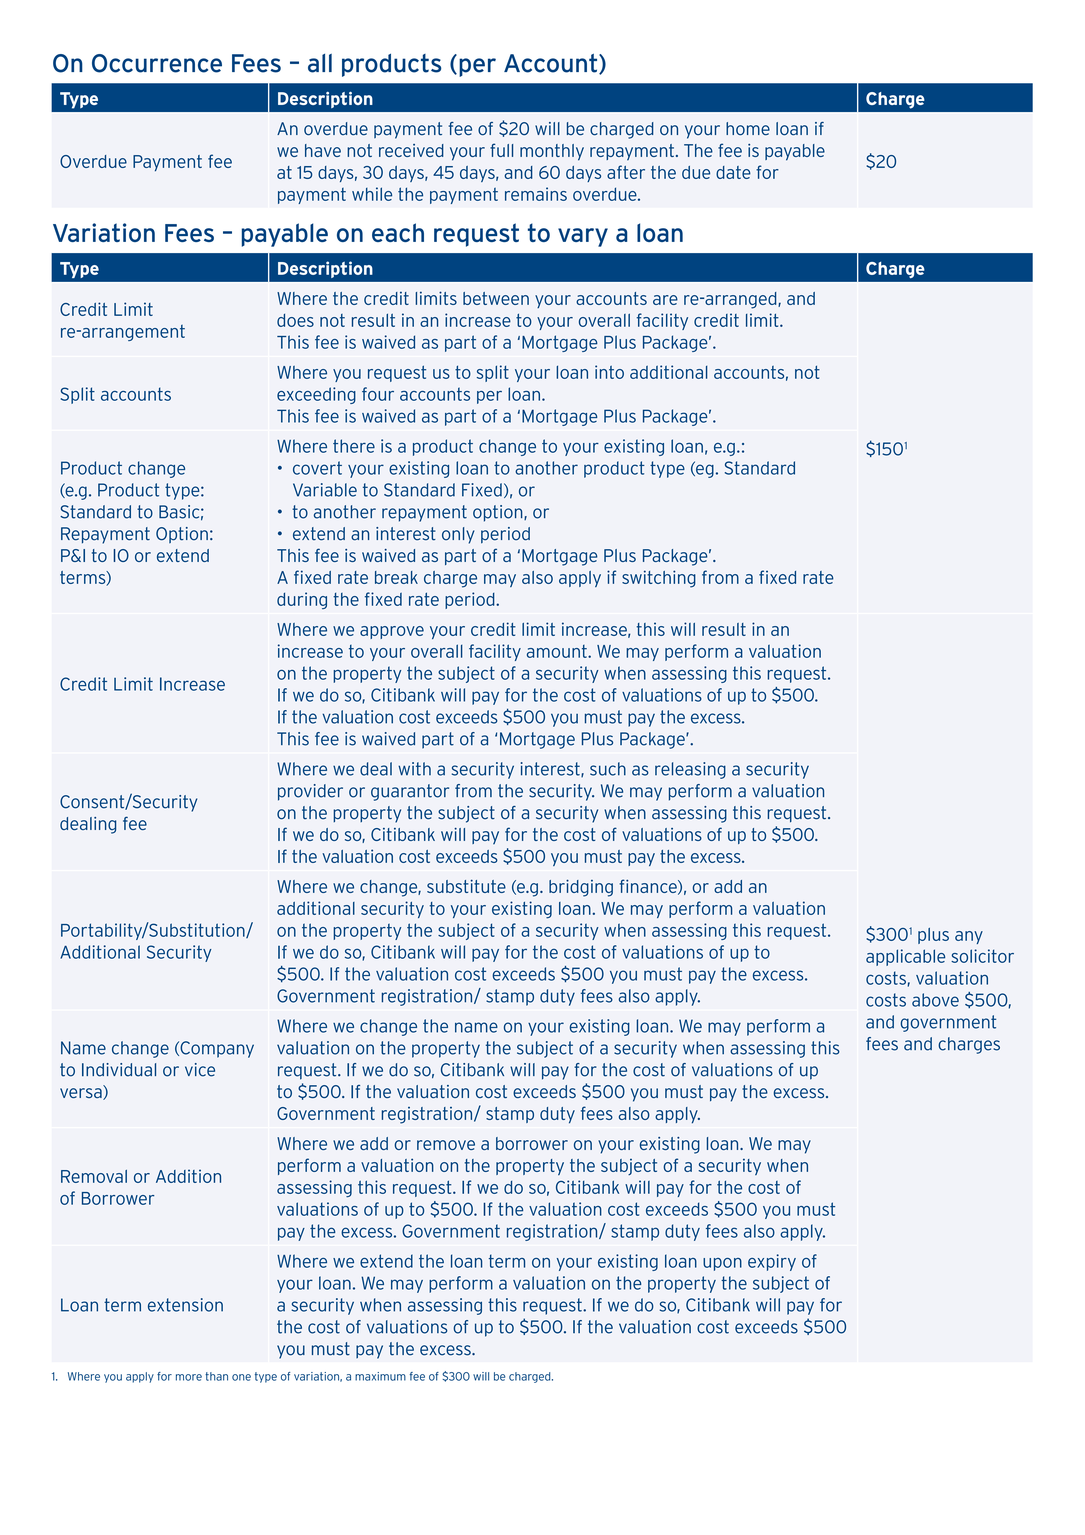 The height and width of the screenshot is (1535, 1085). I want to click on releasing, so click(690, 770).
